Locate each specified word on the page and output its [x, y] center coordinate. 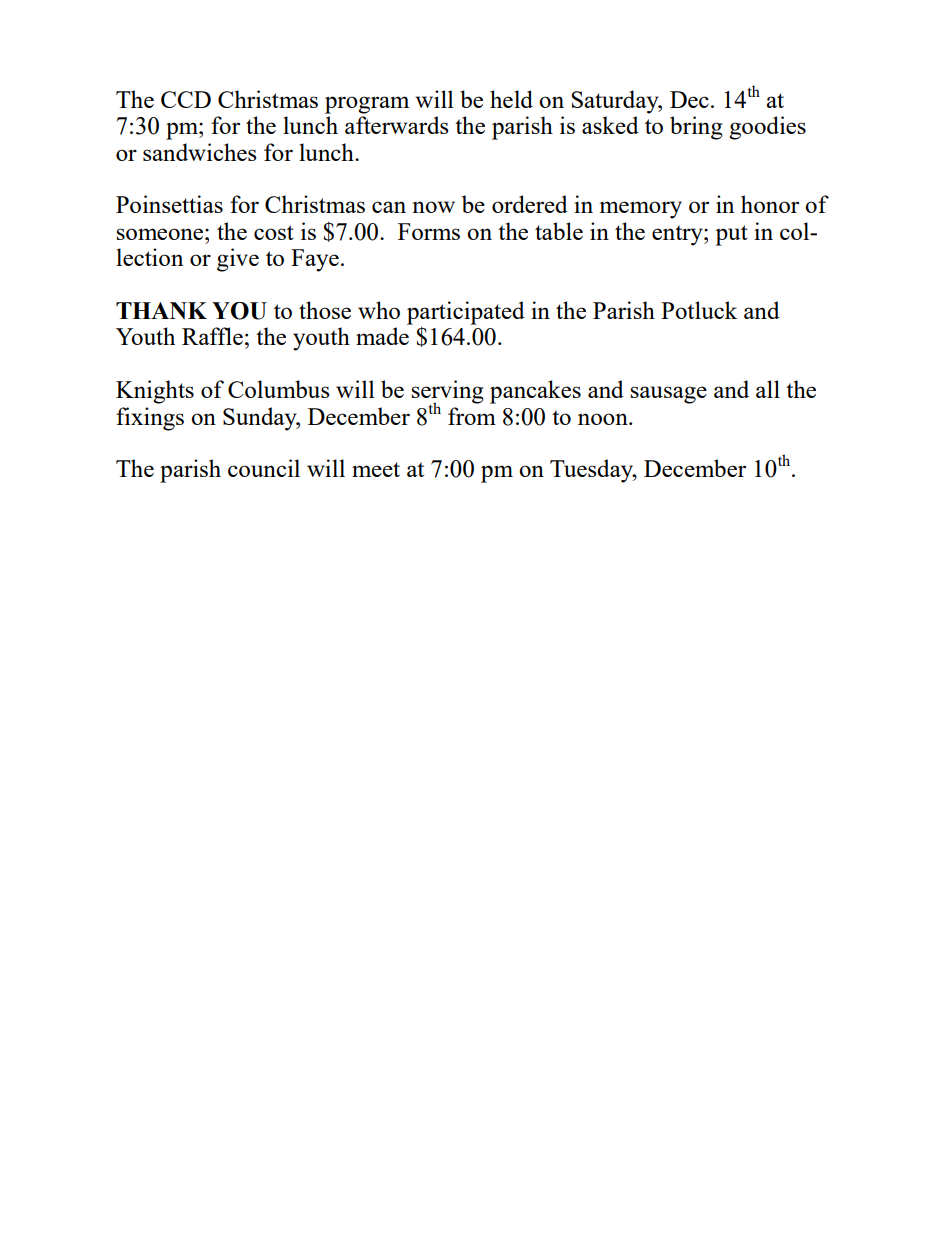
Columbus [279, 389]
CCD [186, 99]
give [238, 260]
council [264, 468]
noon [604, 419]
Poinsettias [169, 204]
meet [376, 469]
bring [696, 128]
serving [447, 393]
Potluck [699, 310]
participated [466, 313]
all [768, 389]
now [433, 207]
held [511, 99]
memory [640, 210]
